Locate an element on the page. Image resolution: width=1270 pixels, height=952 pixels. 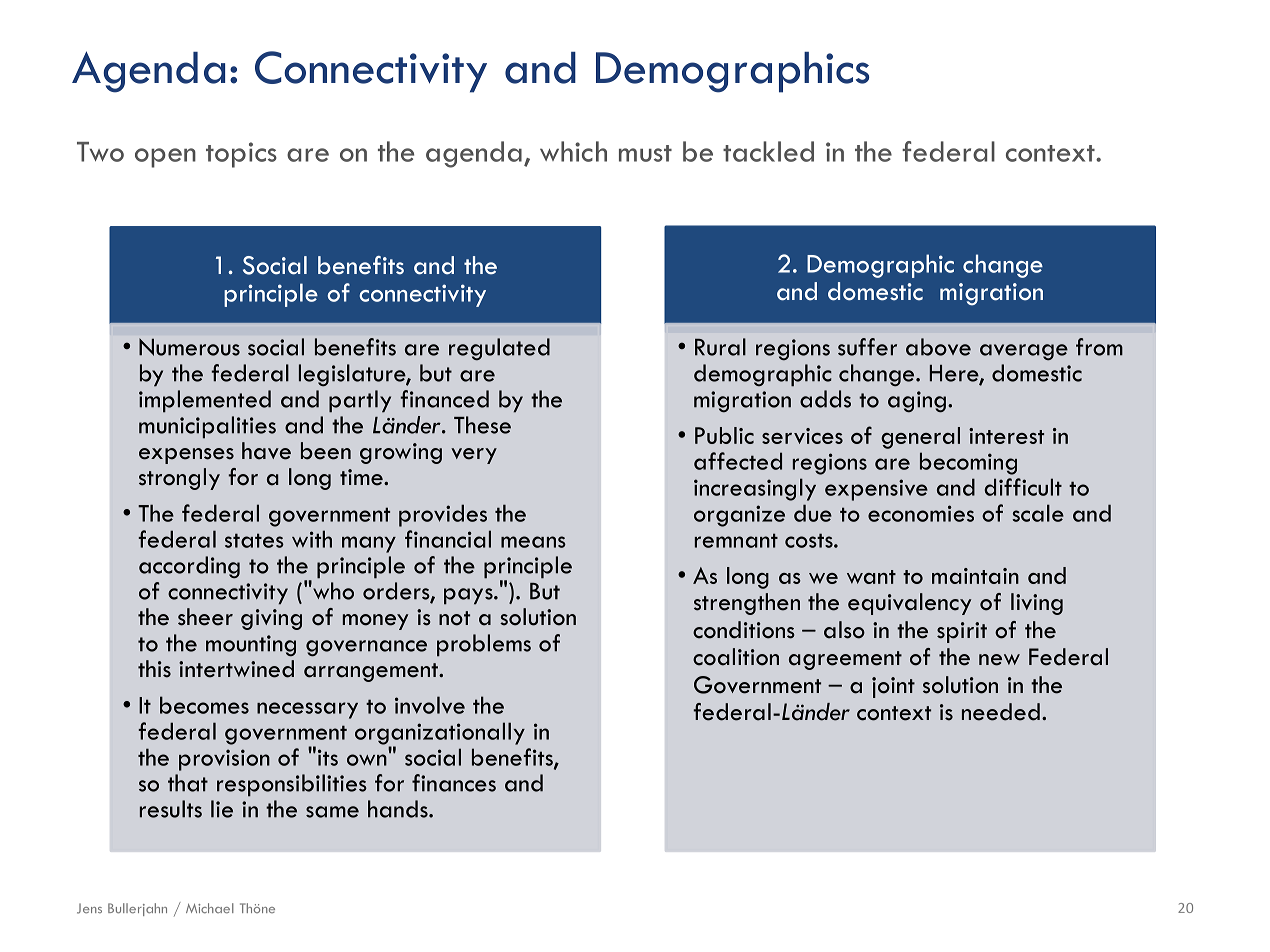
Numerous is located at coordinates (189, 347).
